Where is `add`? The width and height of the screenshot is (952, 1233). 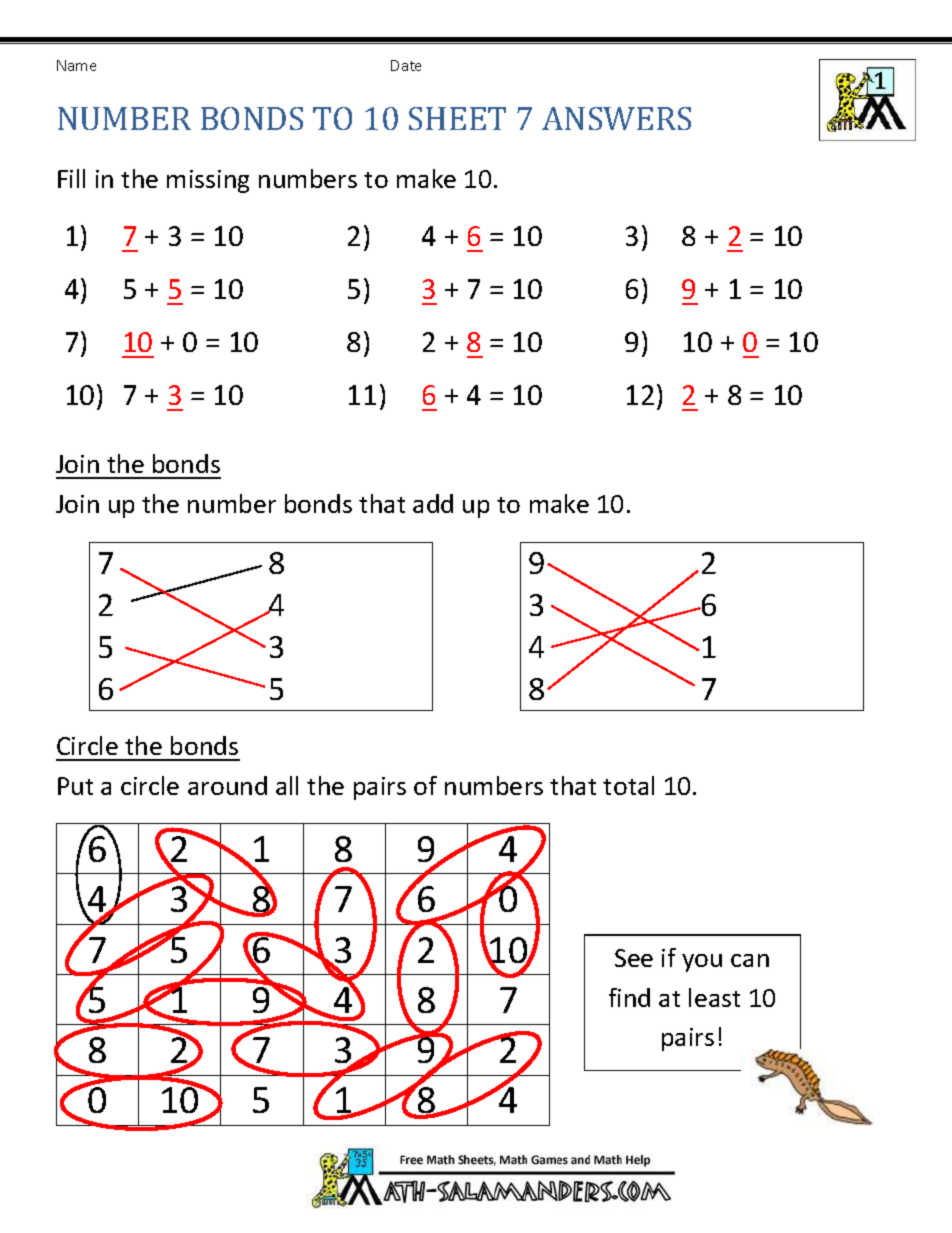
add is located at coordinates (433, 503).
